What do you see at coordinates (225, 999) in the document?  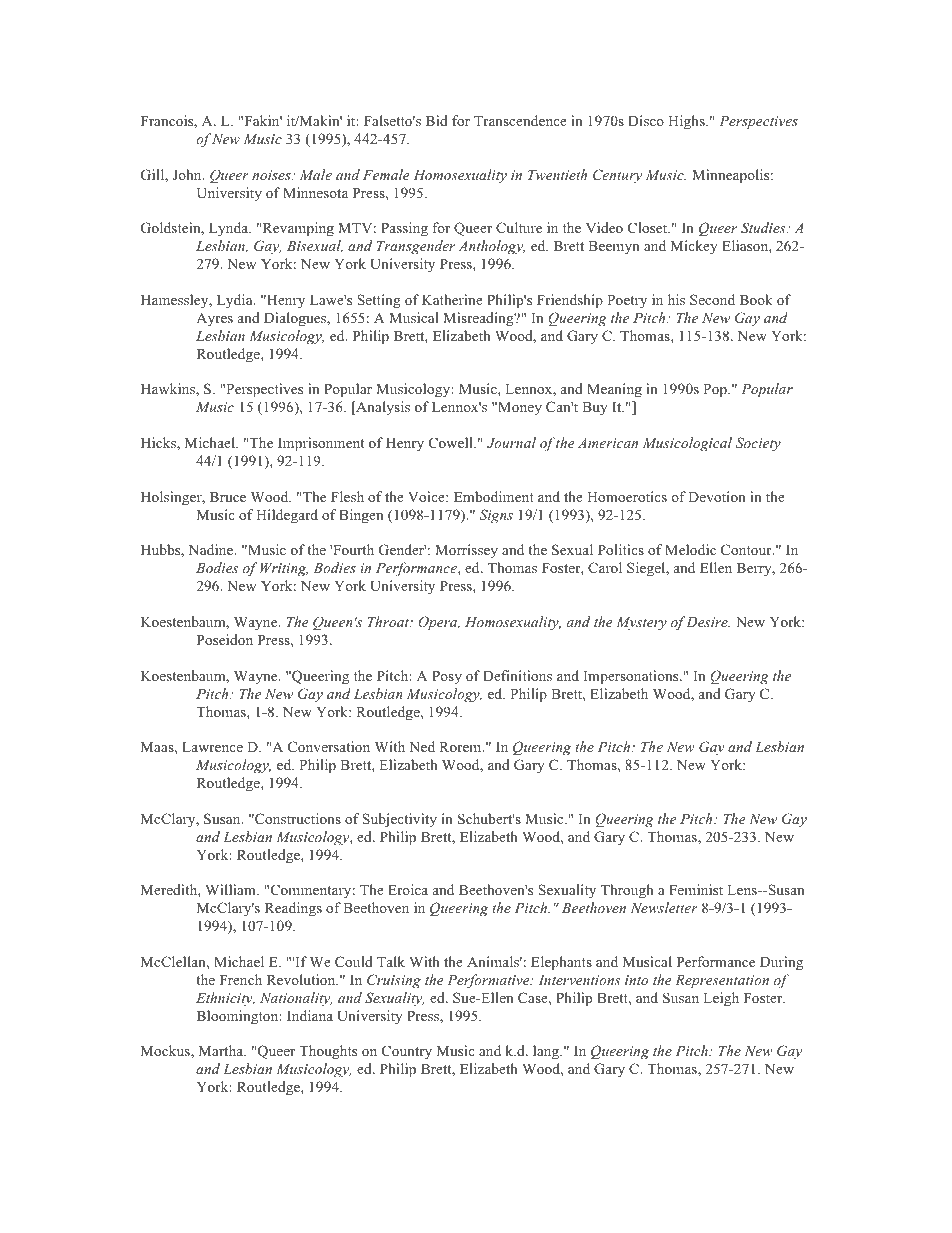 I see `Ethnicity` at bounding box center [225, 999].
